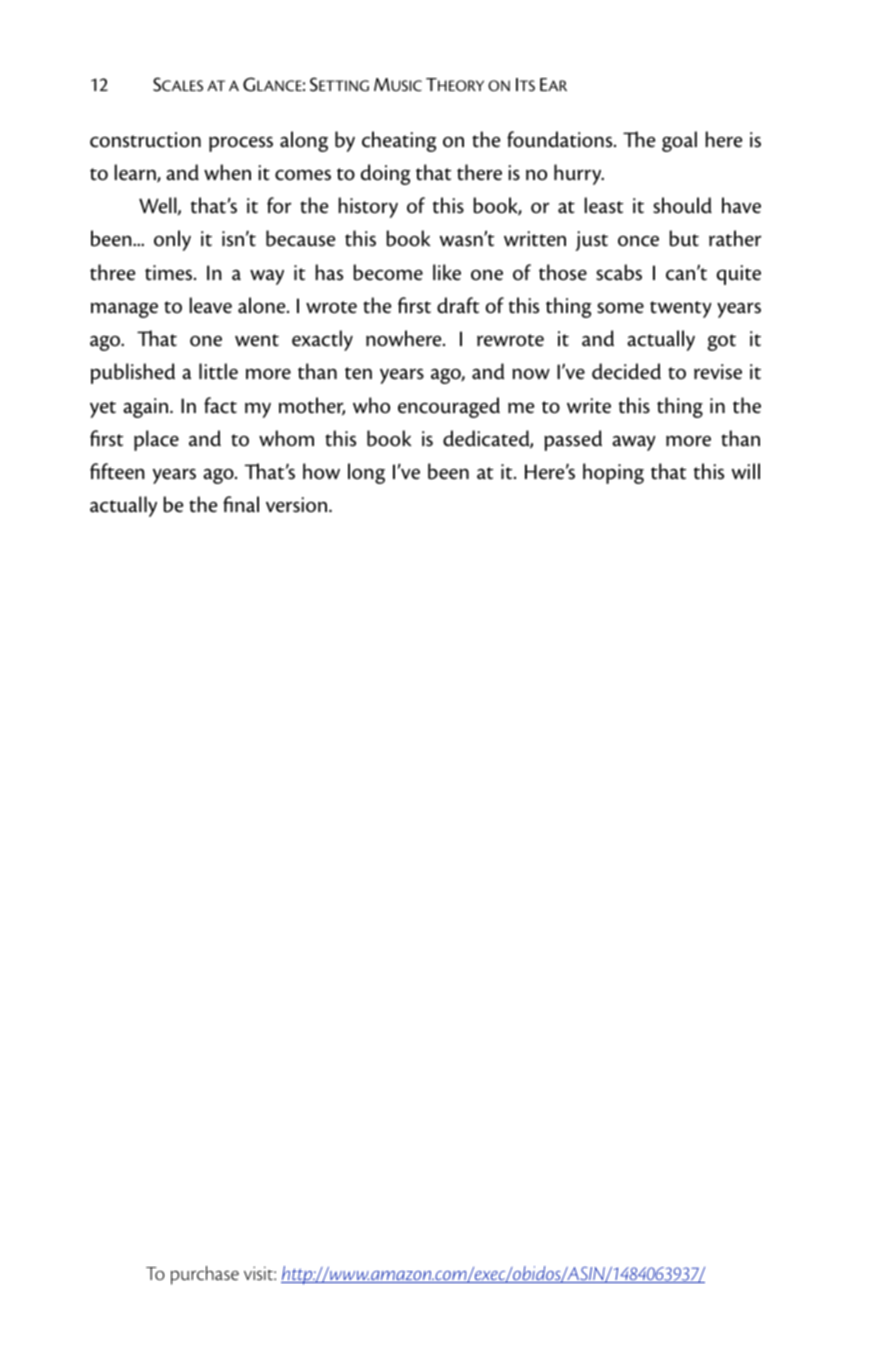 The image size is (896, 1345). Describe the element at coordinates (136, 173) in the document. I see `learn` at that location.
